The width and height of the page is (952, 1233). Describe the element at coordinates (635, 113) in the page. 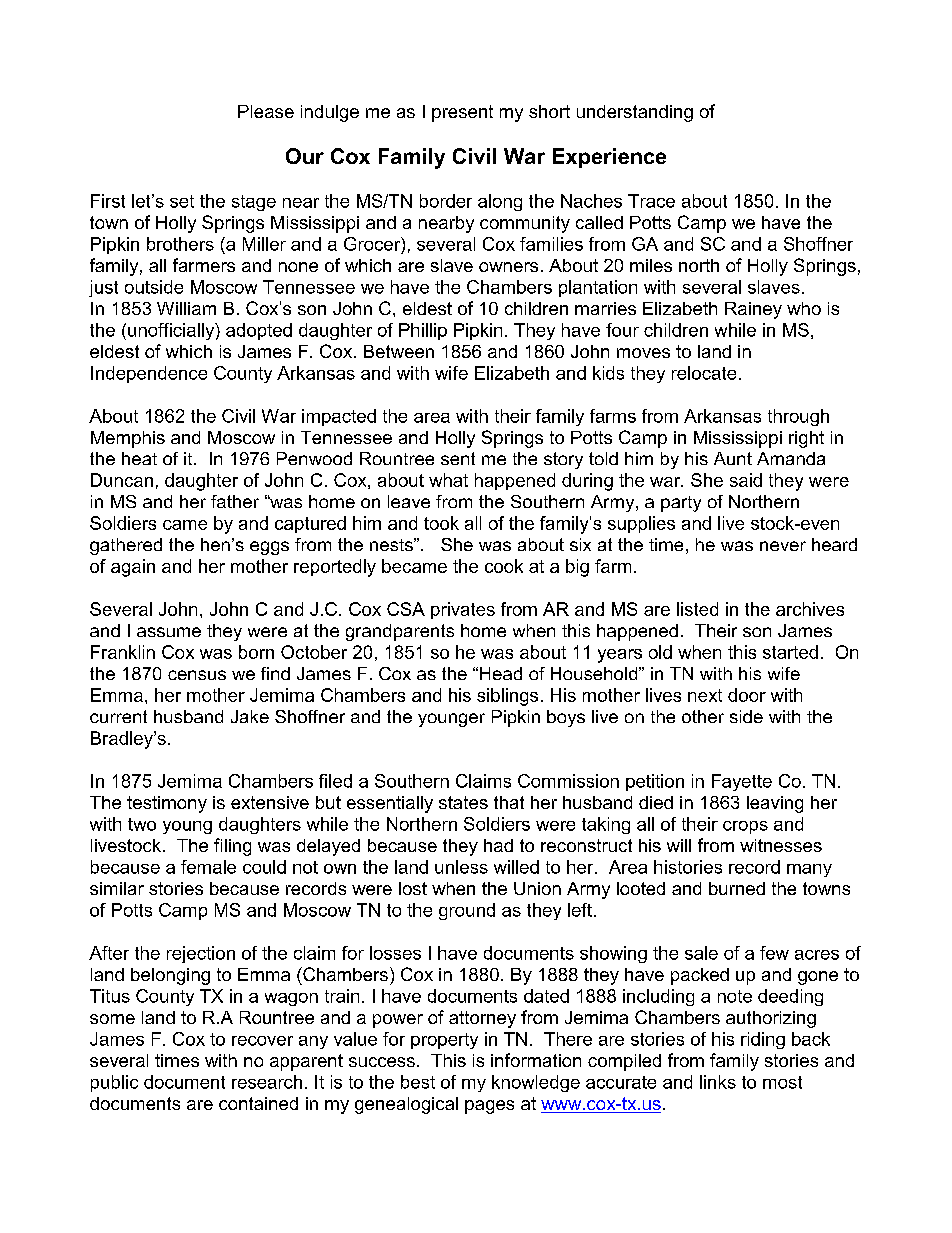

I see `understanding` at that location.
